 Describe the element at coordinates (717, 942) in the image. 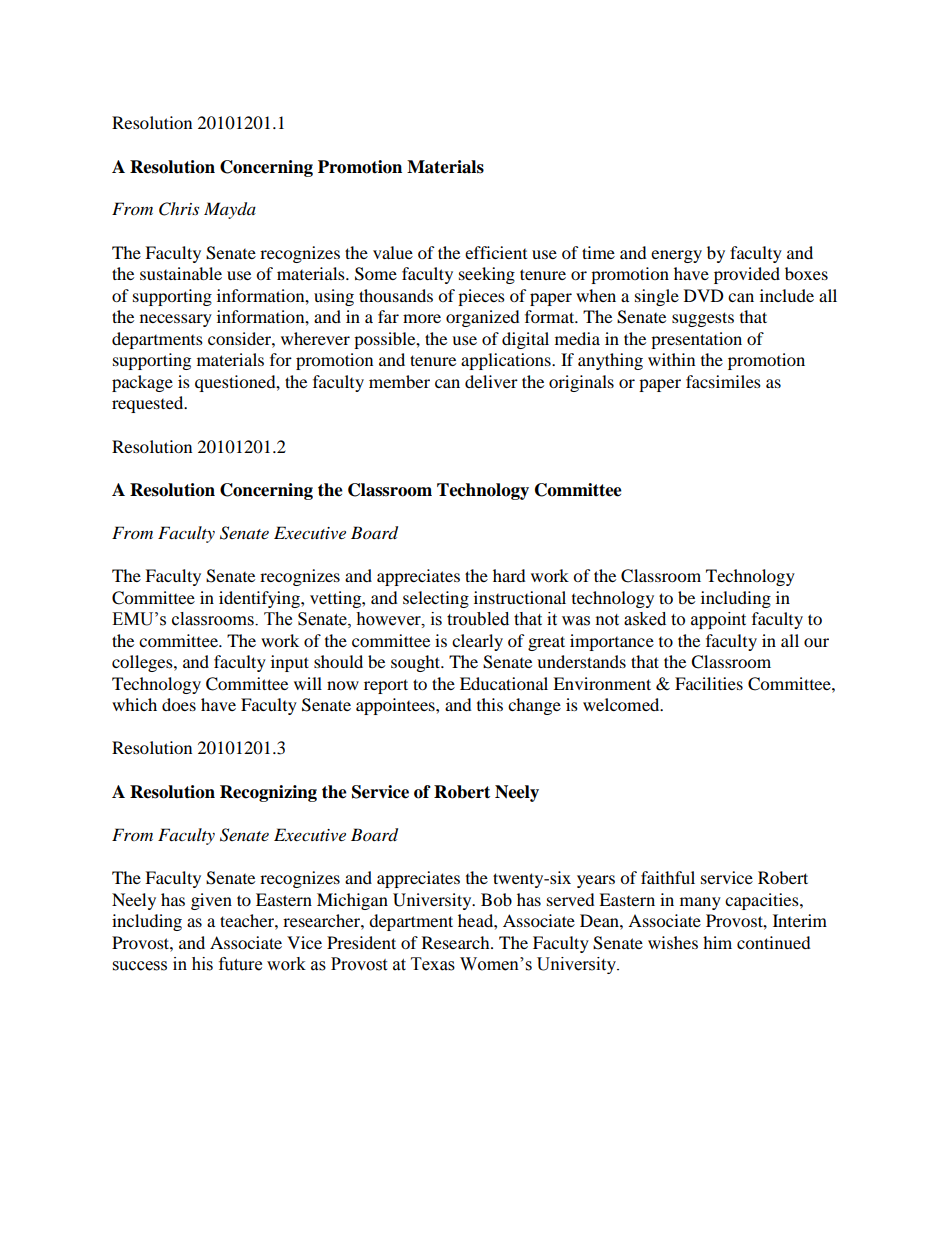

I see `him` at that location.
